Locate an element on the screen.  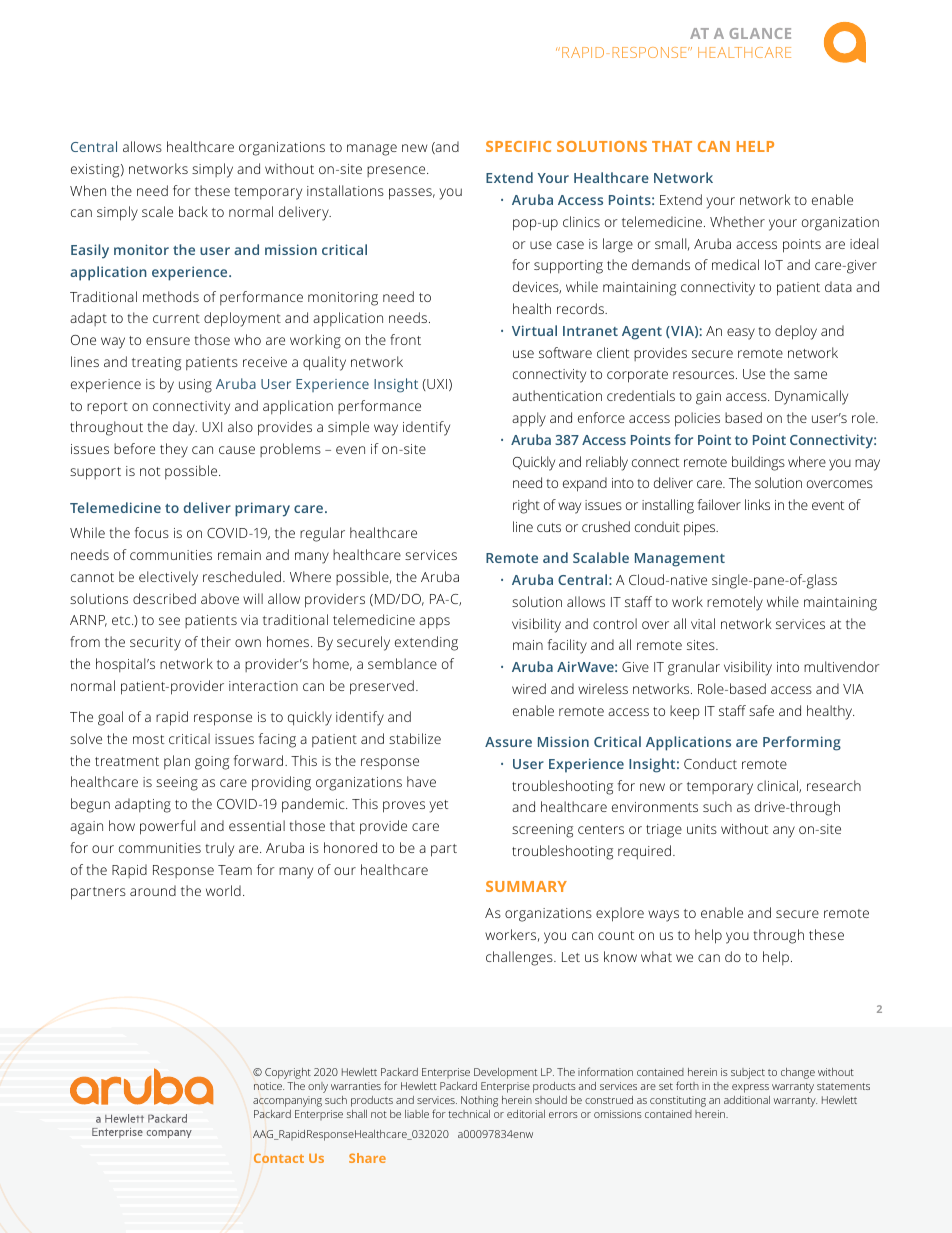
When is located at coordinates (88, 190).
